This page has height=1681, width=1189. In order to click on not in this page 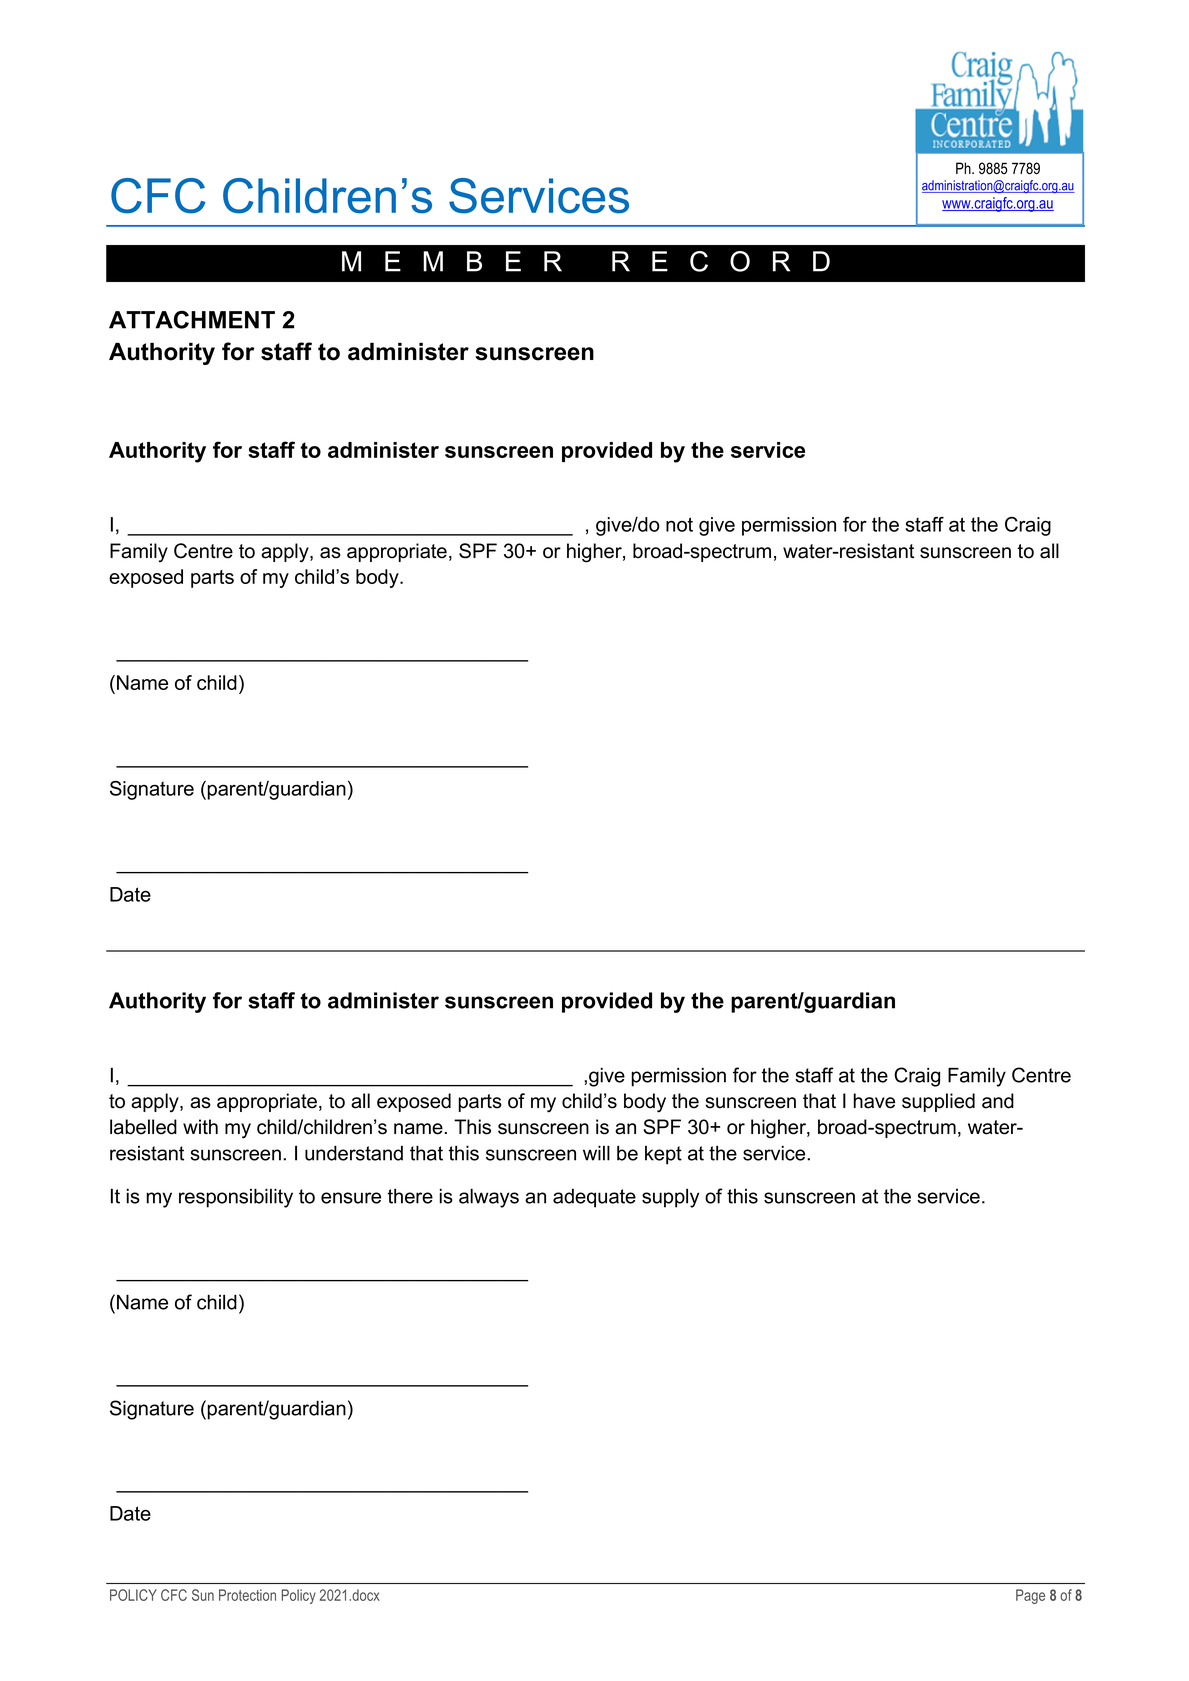, I will do `click(679, 524)`.
